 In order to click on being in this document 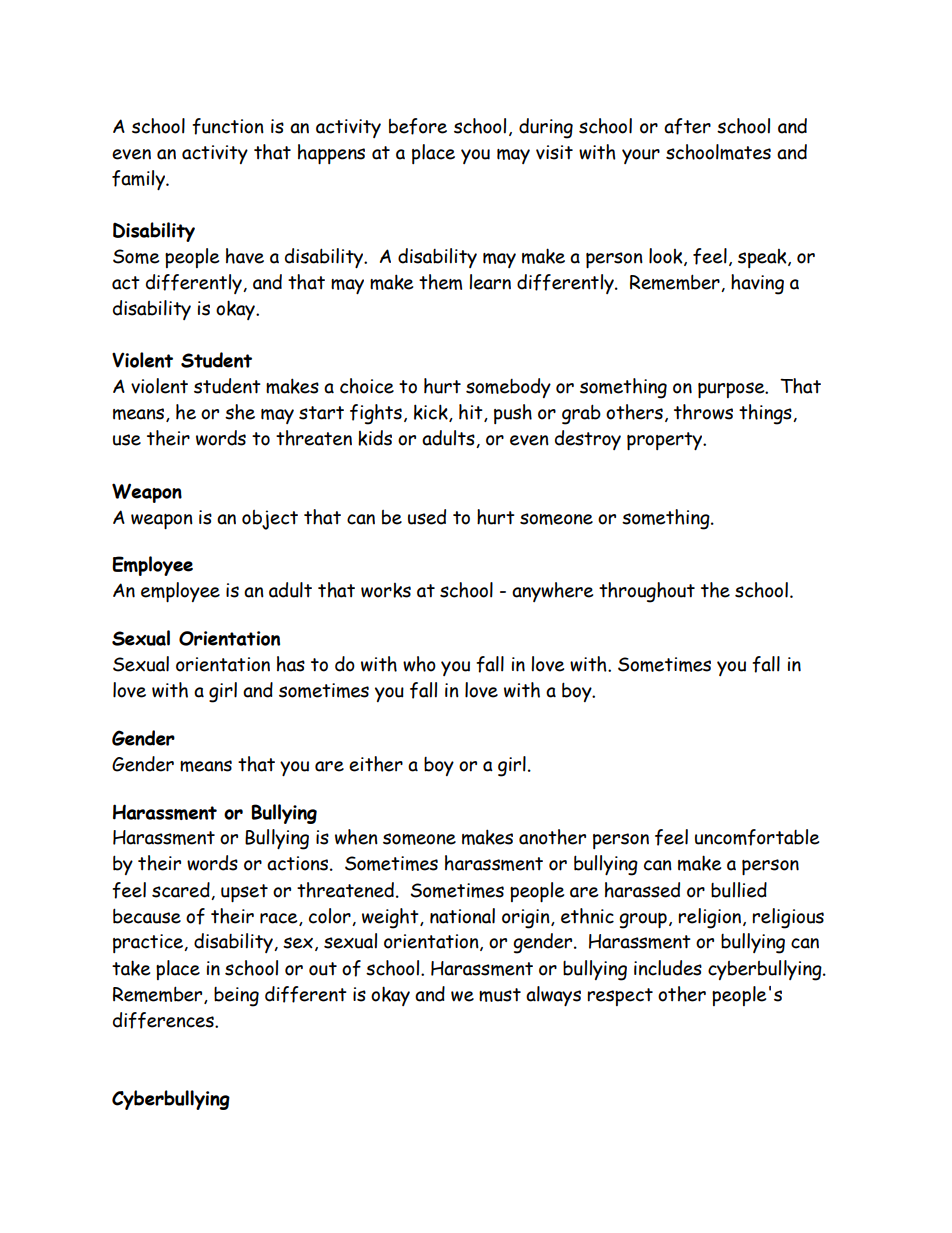, I will do `click(236, 997)`.
